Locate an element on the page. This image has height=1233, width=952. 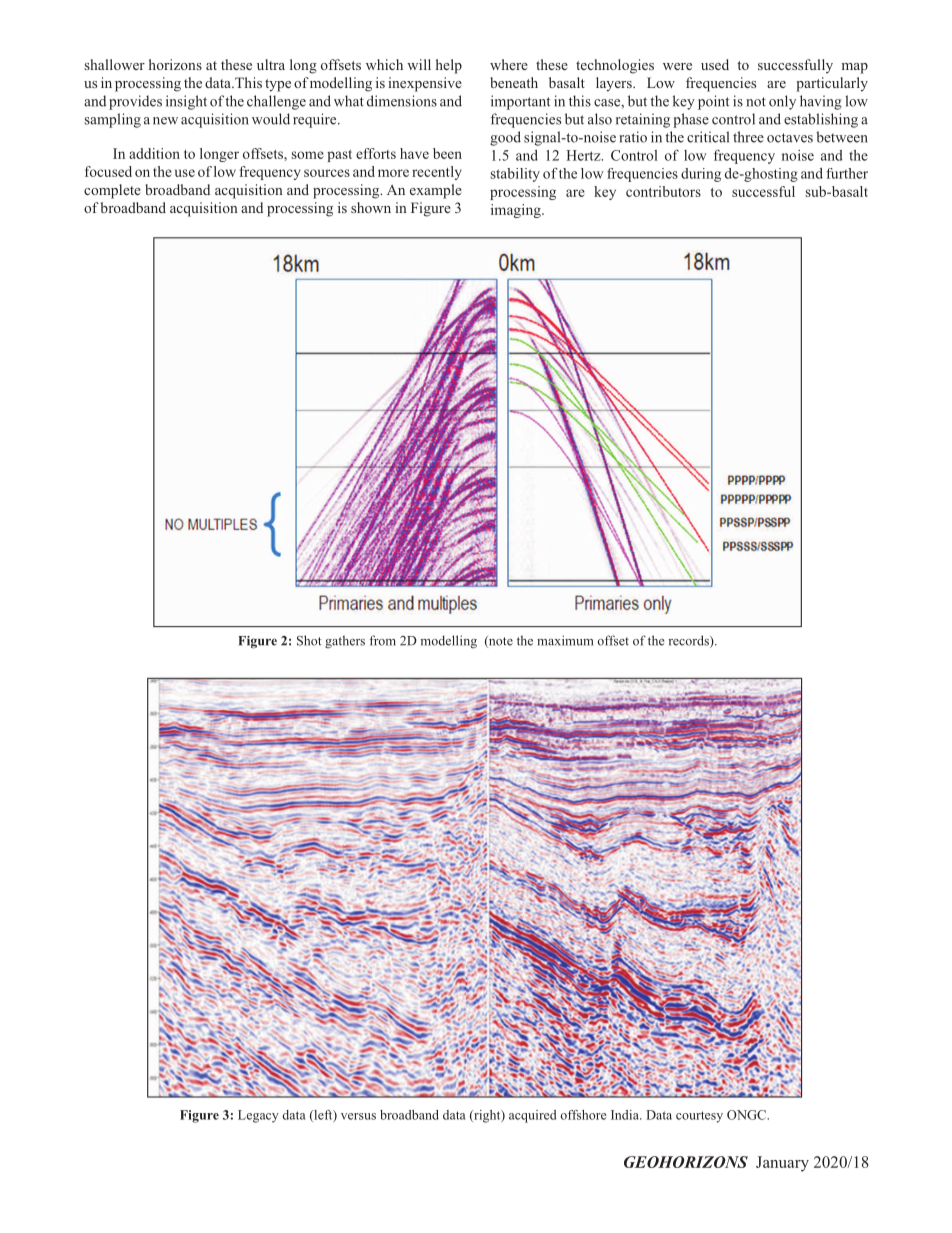
maximum is located at coordinates (565, 640).
